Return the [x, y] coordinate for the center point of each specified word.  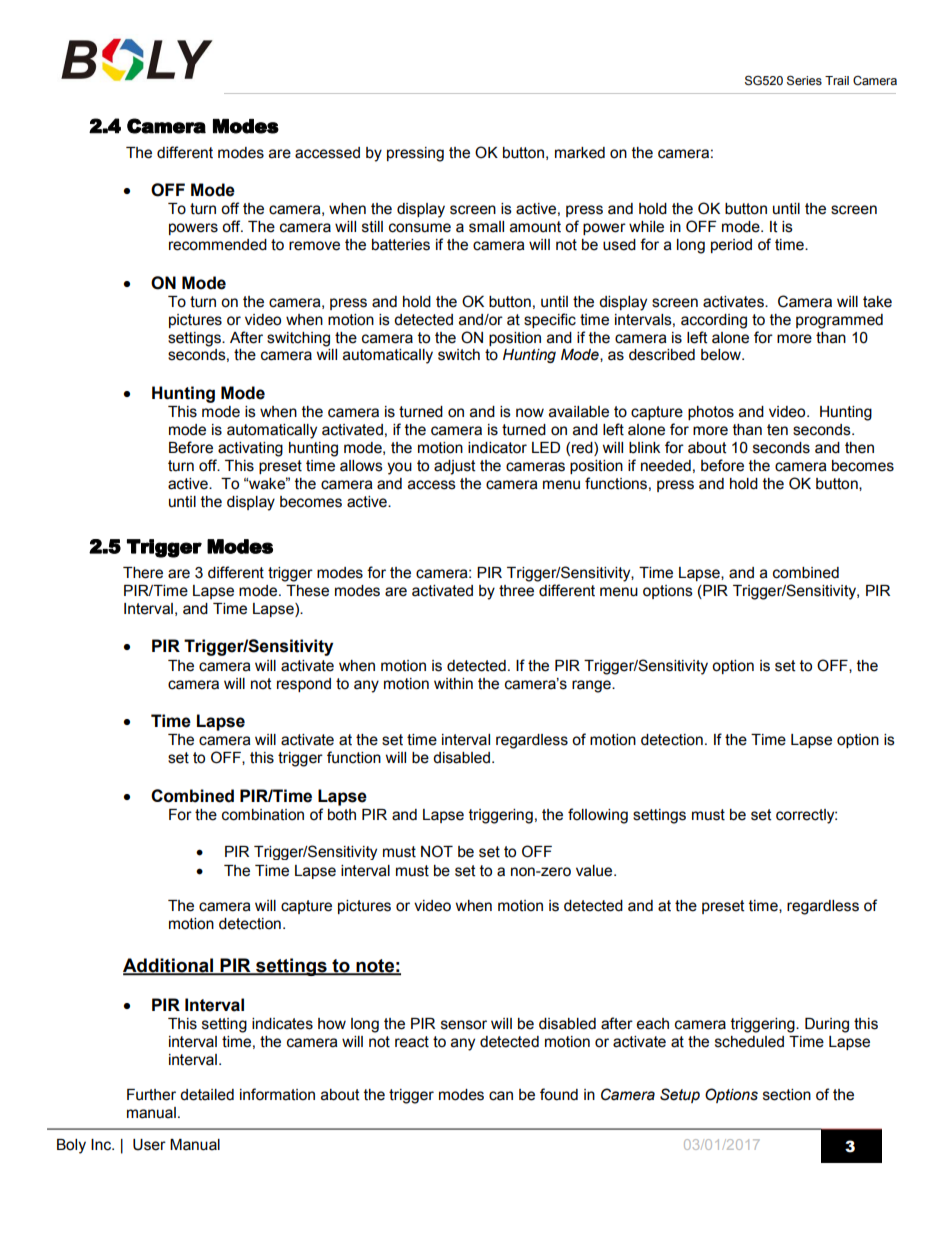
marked [580, 153]
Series [804, 80]
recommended [218, 245]
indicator [497, 448]
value [595, 871]
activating [250, 449]
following [598, 816]
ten [777, 430]
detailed [207, 1095]
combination [263, 815]
